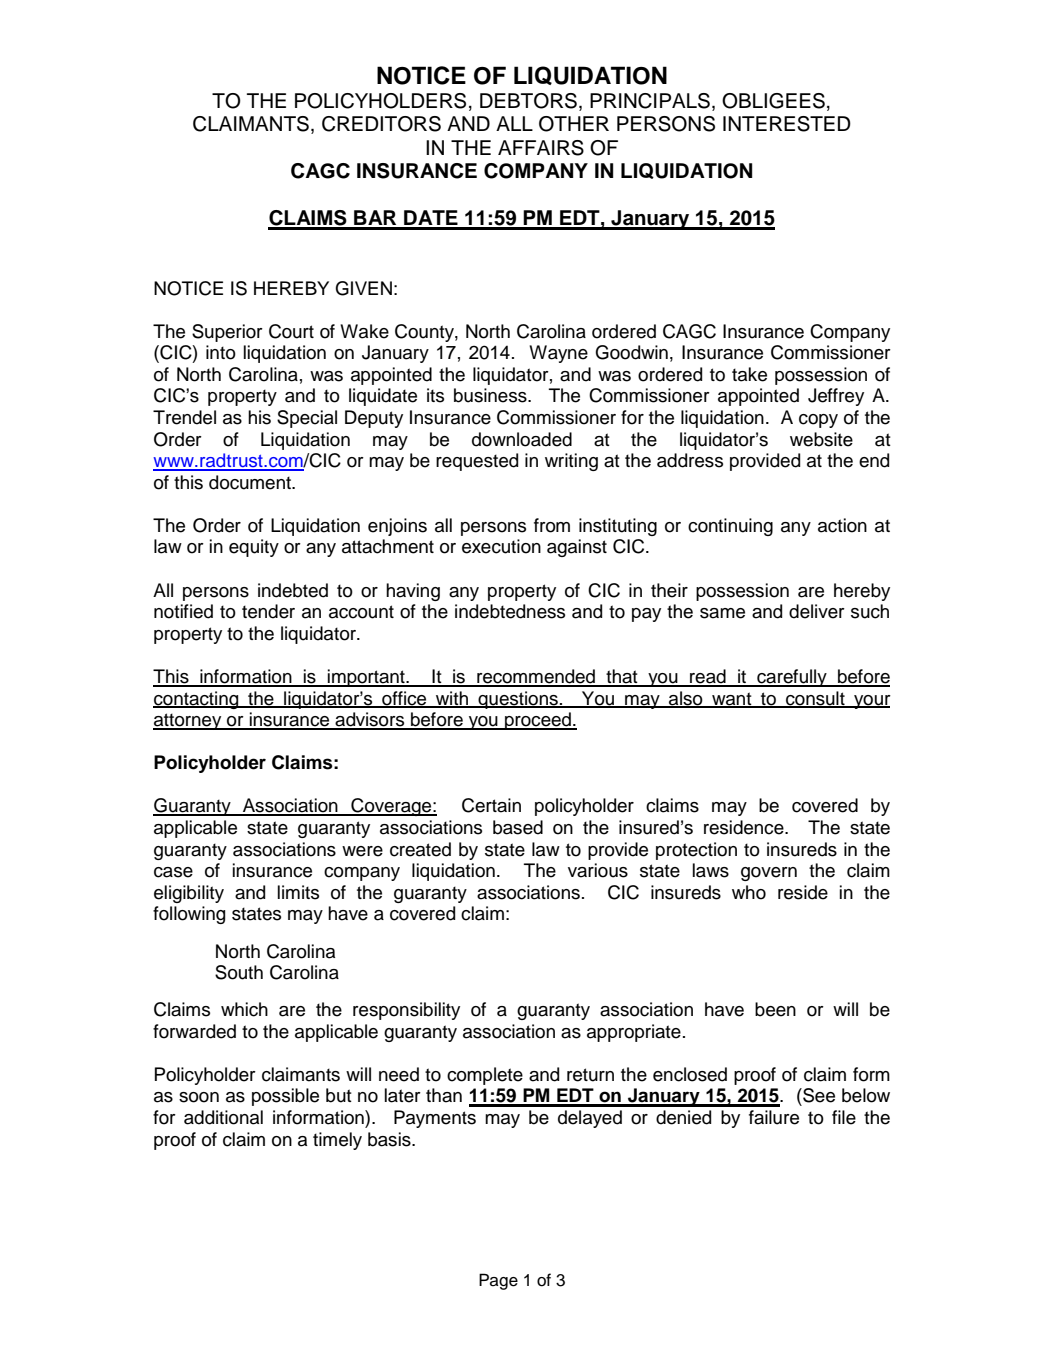  What do you see at coordinates (522, 439) in the screenshot?
I see `downloaded` at bounding box center [522, 439].
